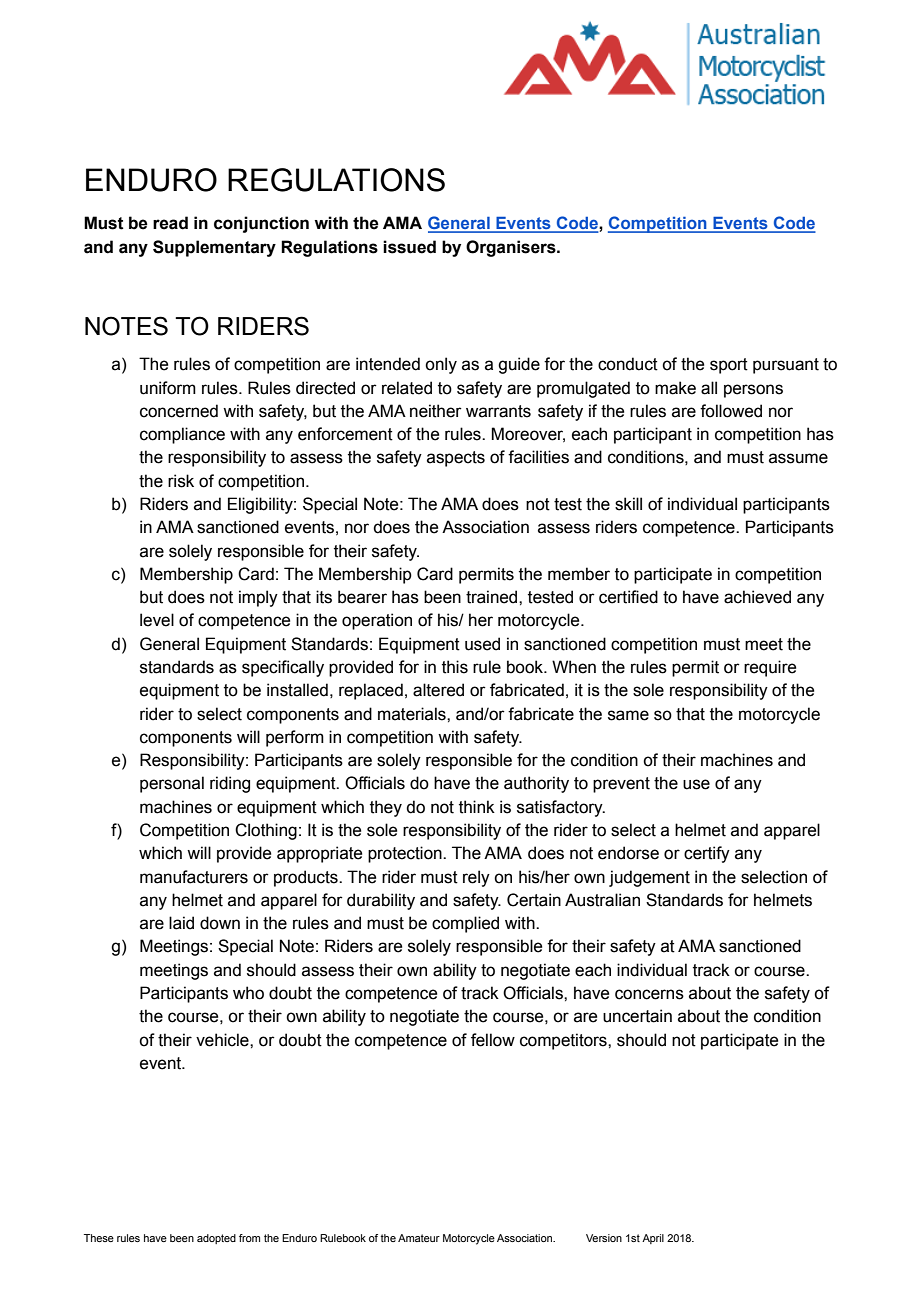  I want to click on same, so click(628, 715).
